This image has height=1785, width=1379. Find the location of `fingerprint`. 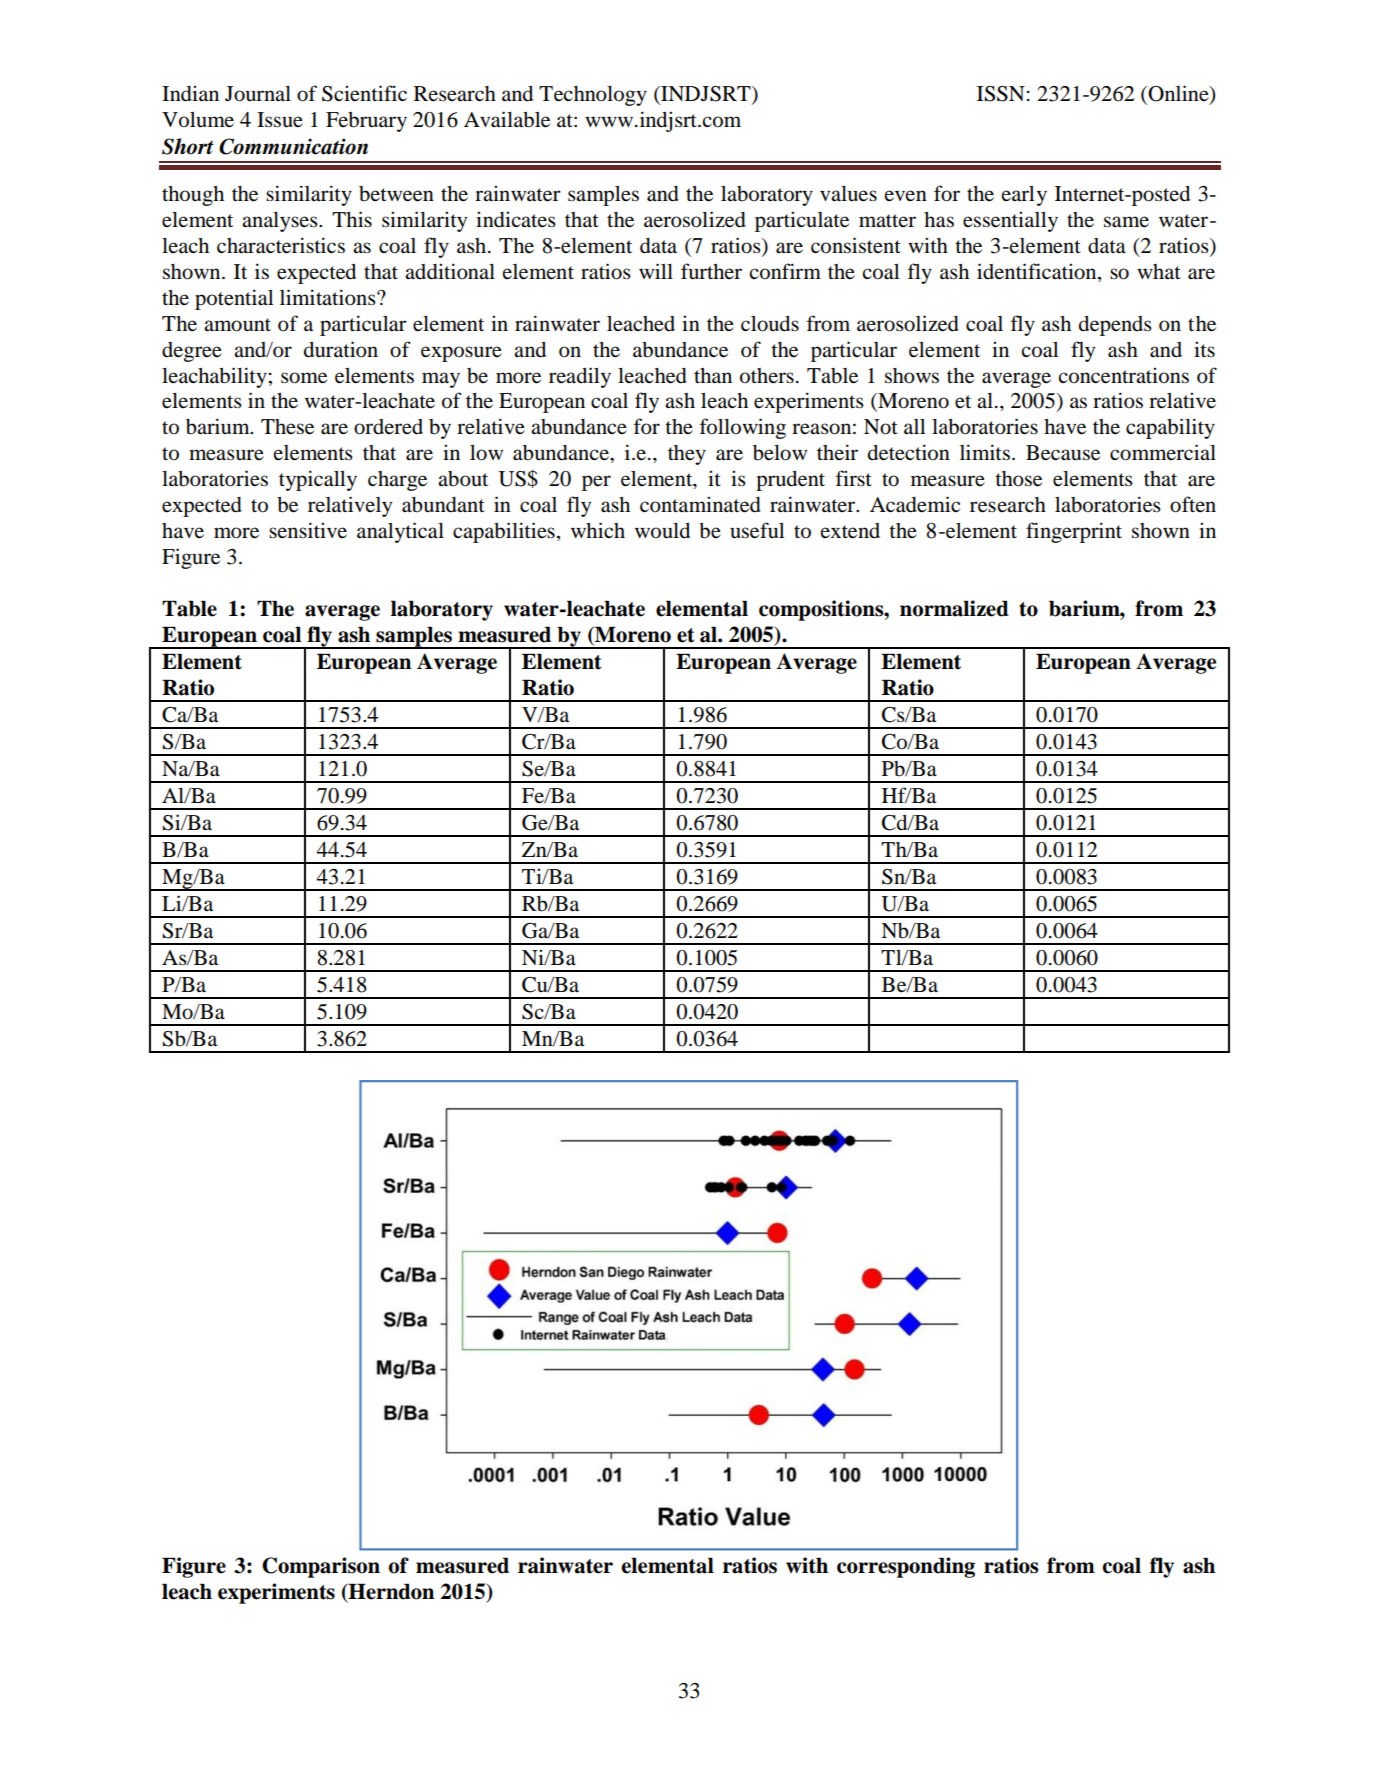

fingerprint is located at coordinates (1074, 532).
